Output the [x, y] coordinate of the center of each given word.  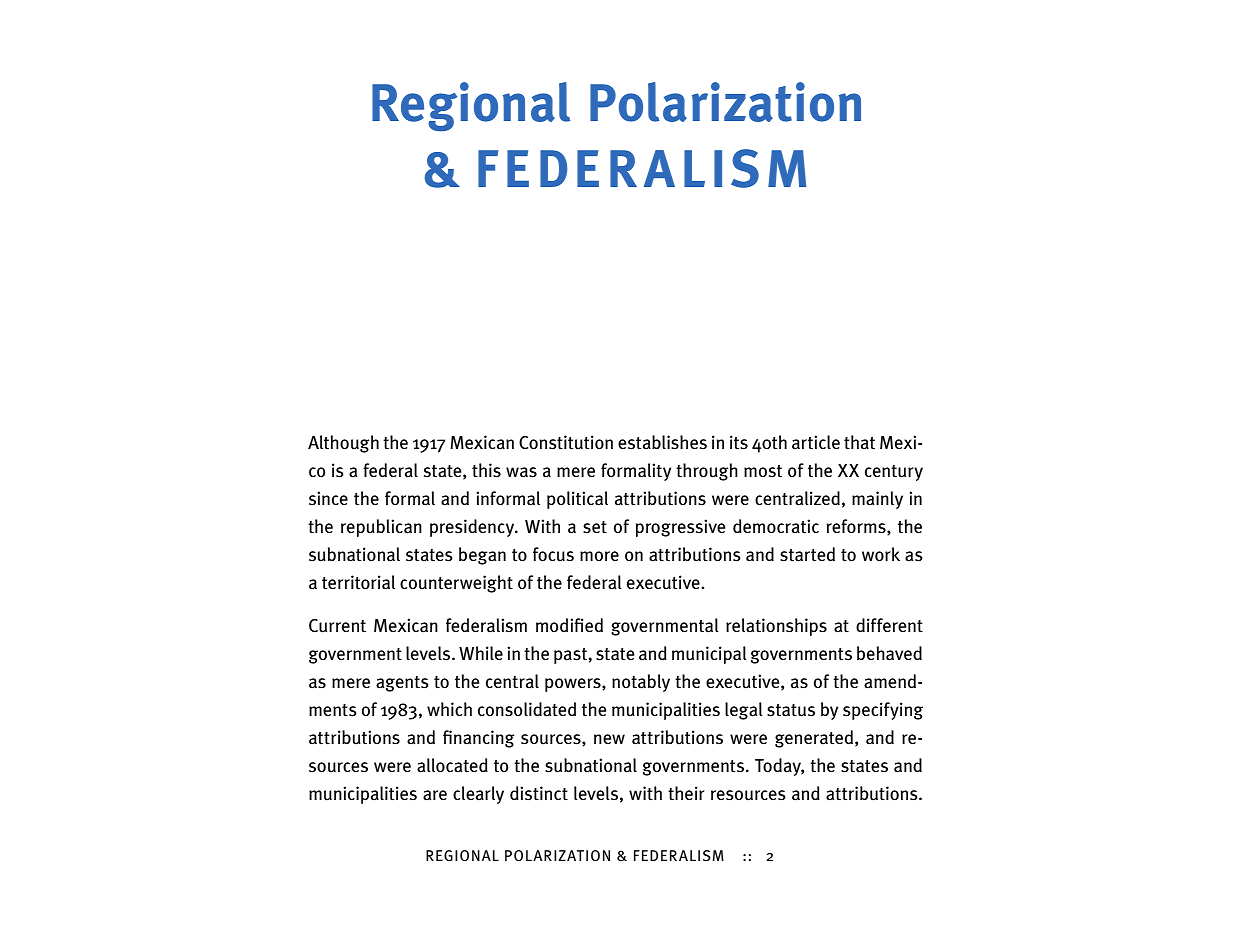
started [807, 554]
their [686, 793]
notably [641, 683]
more [599, 556]
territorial [358, 582]
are [435, 795]
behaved [889, 653]
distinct [539, 793]
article [816, 442]
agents [402, 684]
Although [343, 444]
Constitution [566, 442]
